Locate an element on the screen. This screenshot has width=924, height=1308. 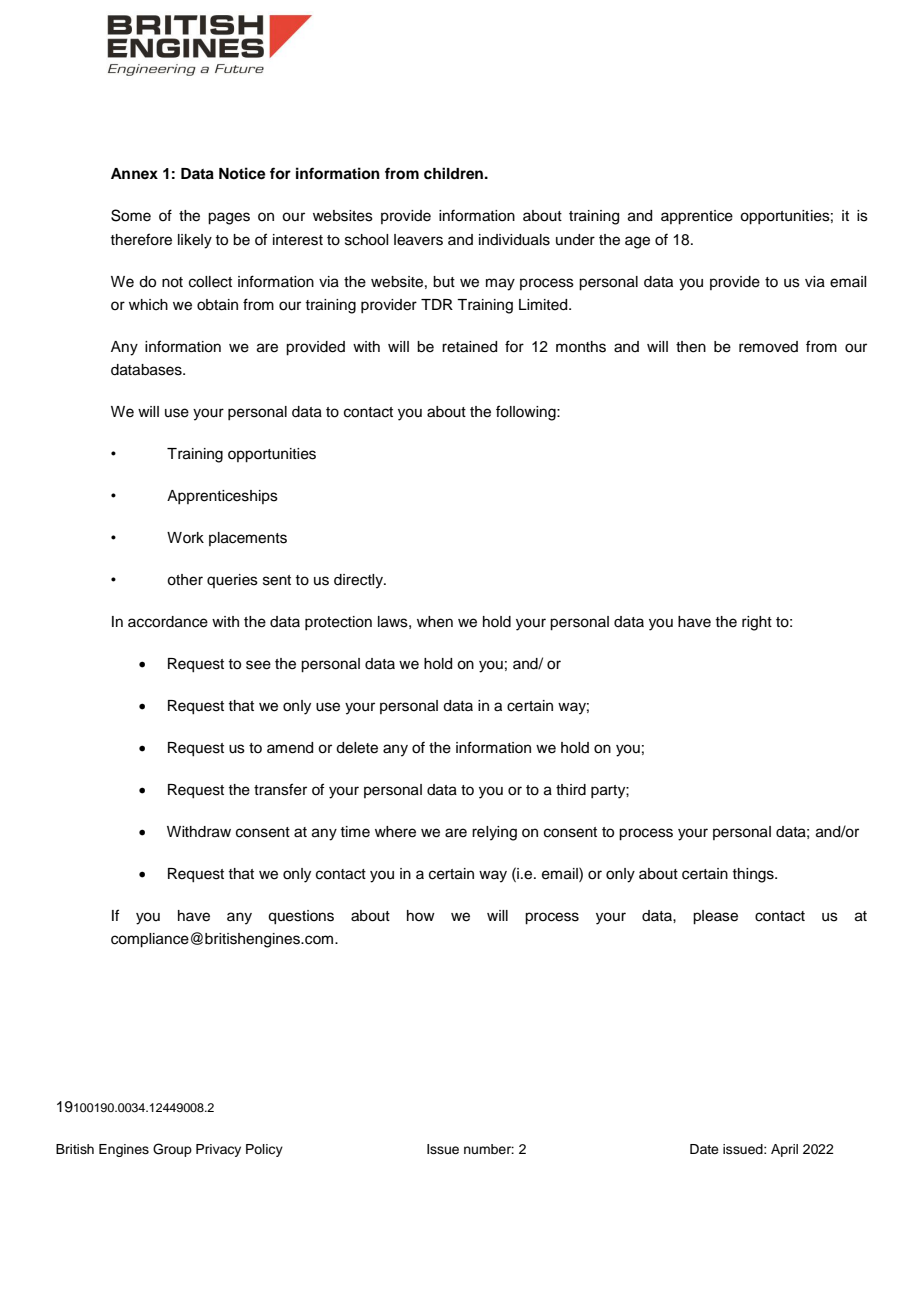
Work is located at coordinates (185, 537).
